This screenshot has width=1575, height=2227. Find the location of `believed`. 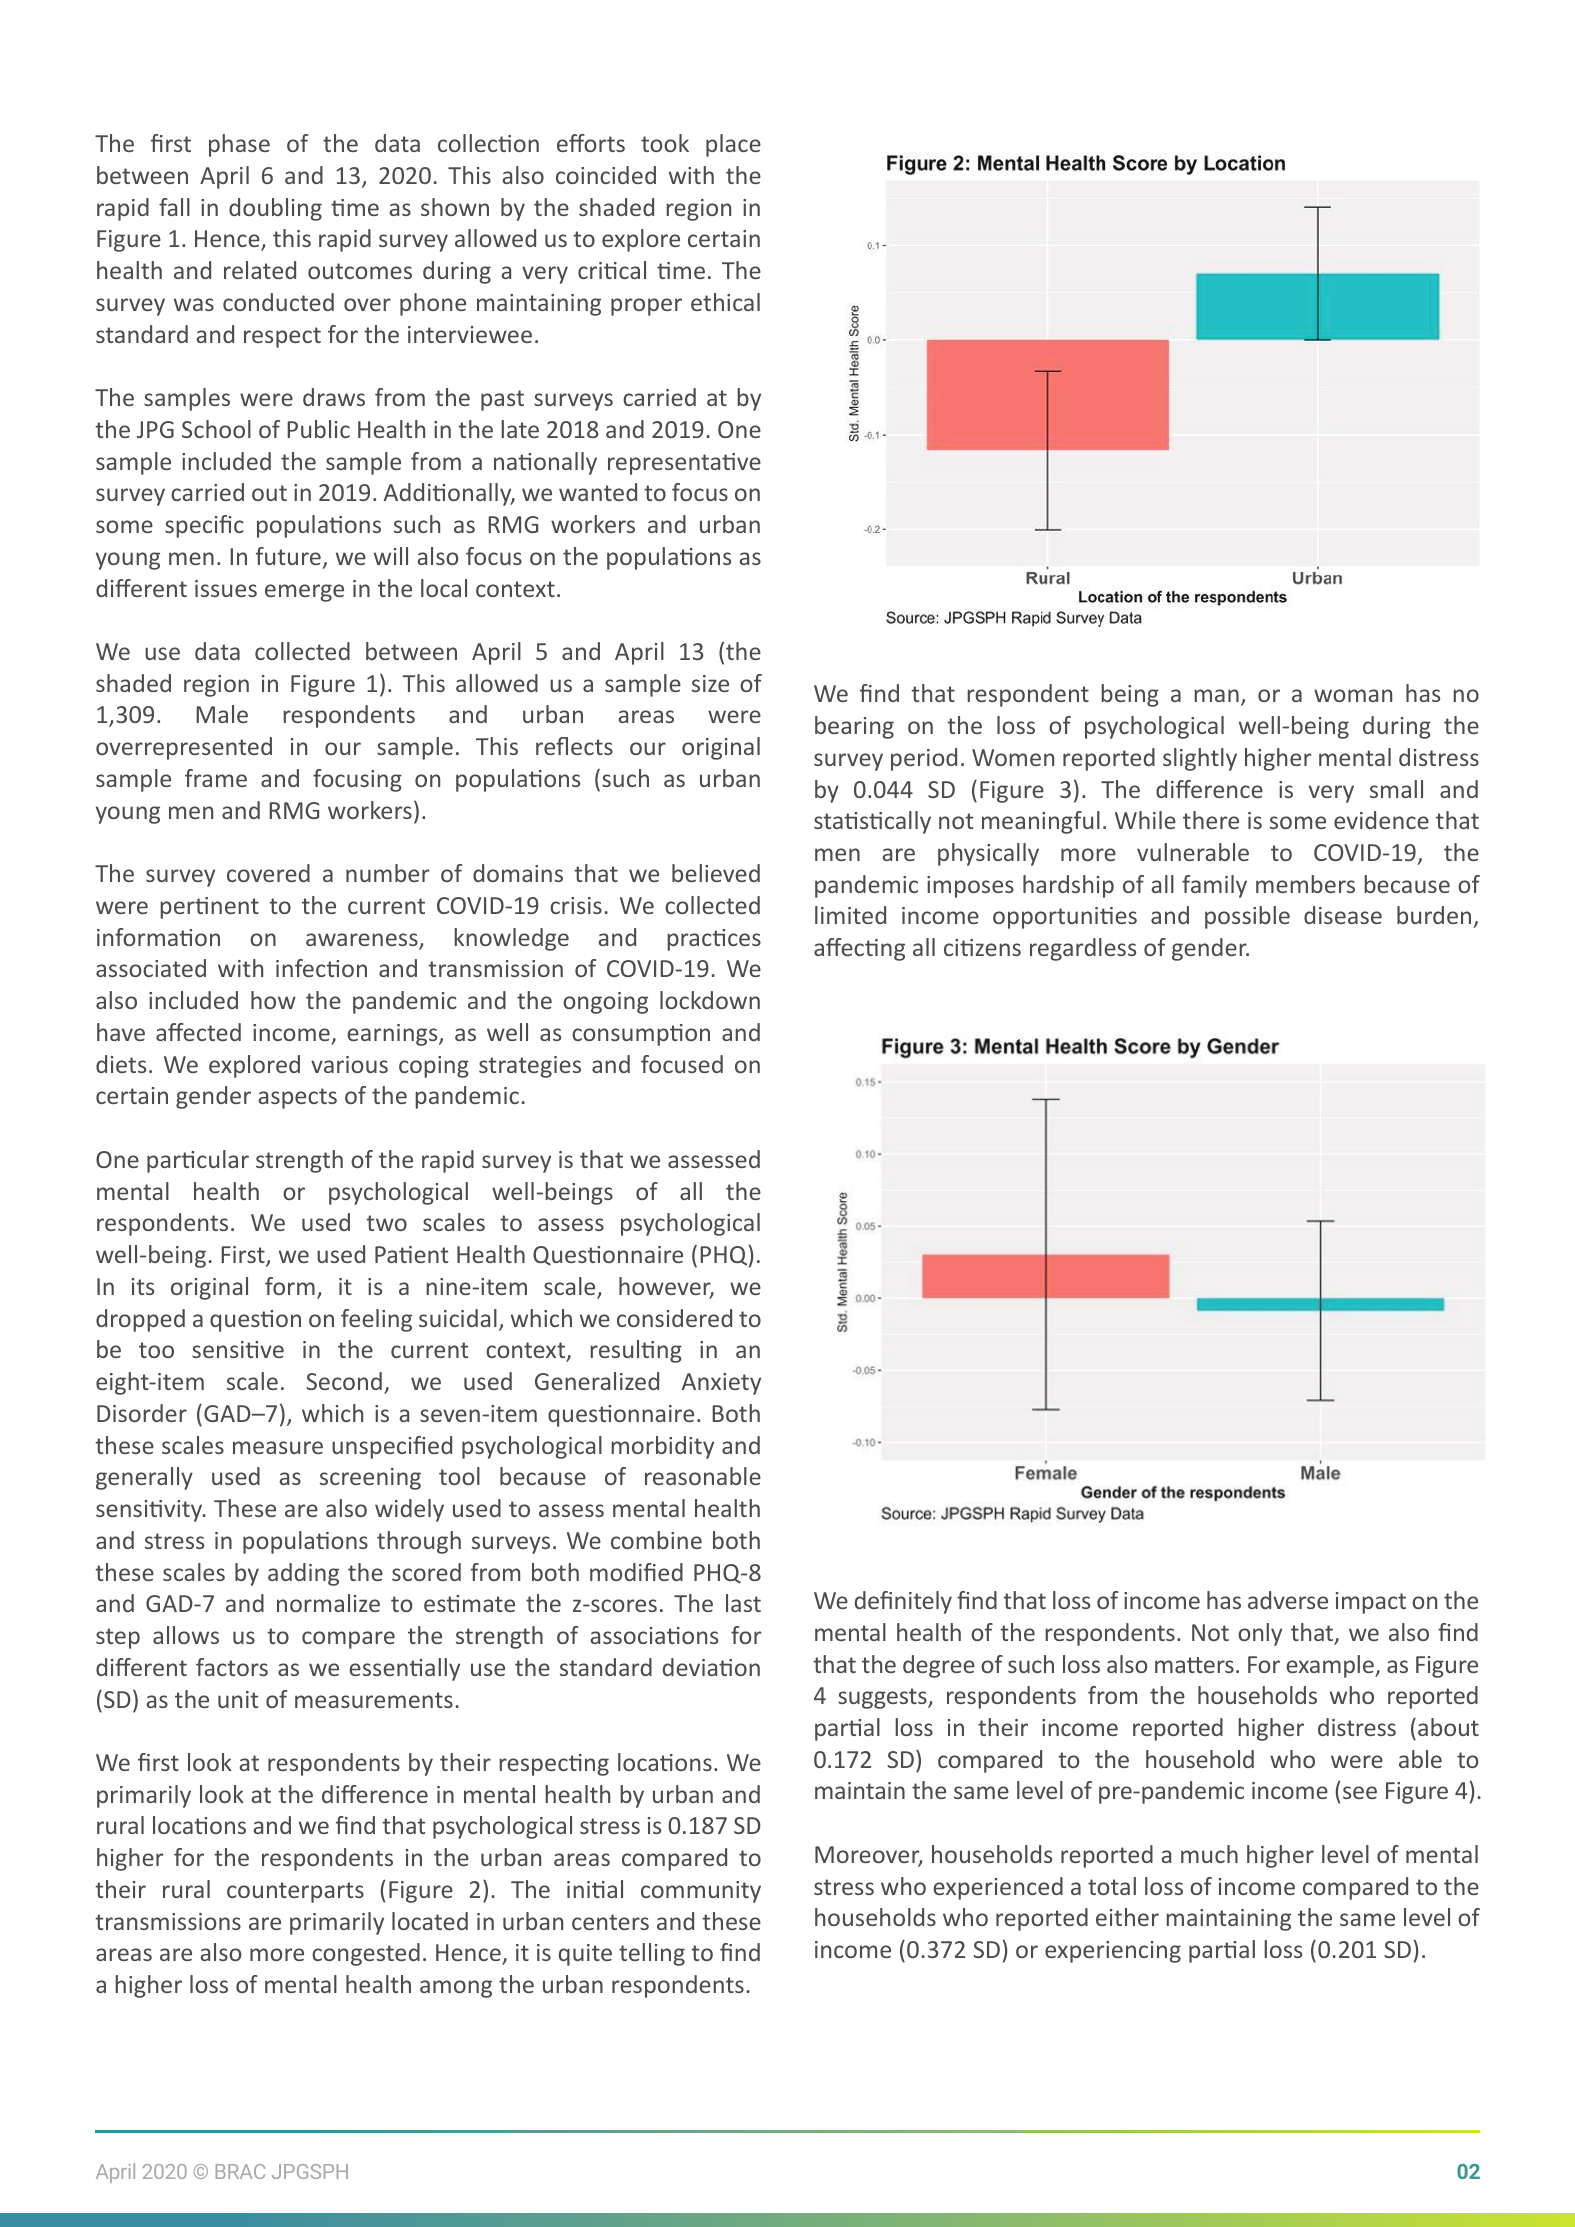

believed is located at coordinates (716, 873).
